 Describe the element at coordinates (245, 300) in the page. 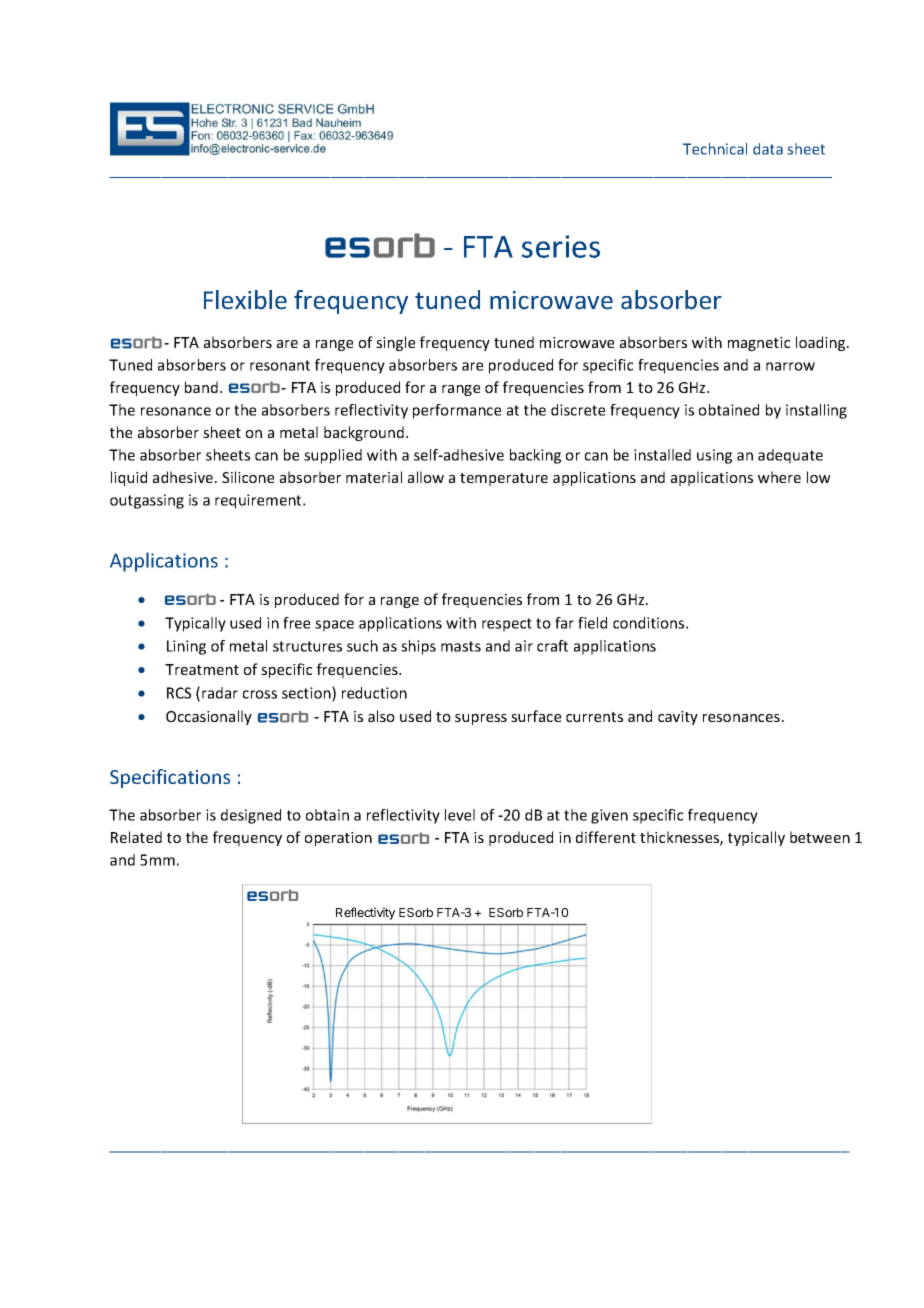

I see `Flexible` at that location.
